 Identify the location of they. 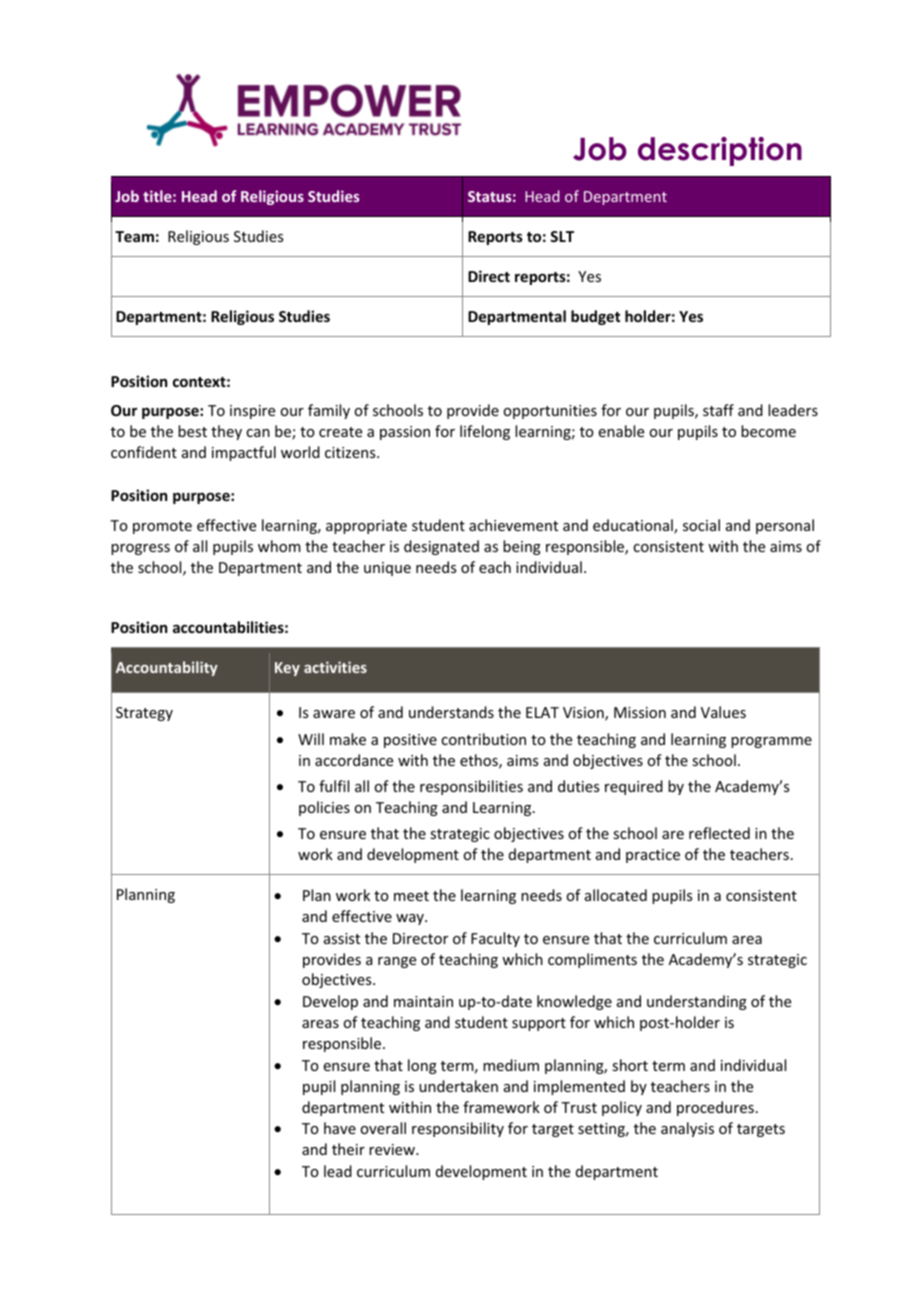
(226, 432).
